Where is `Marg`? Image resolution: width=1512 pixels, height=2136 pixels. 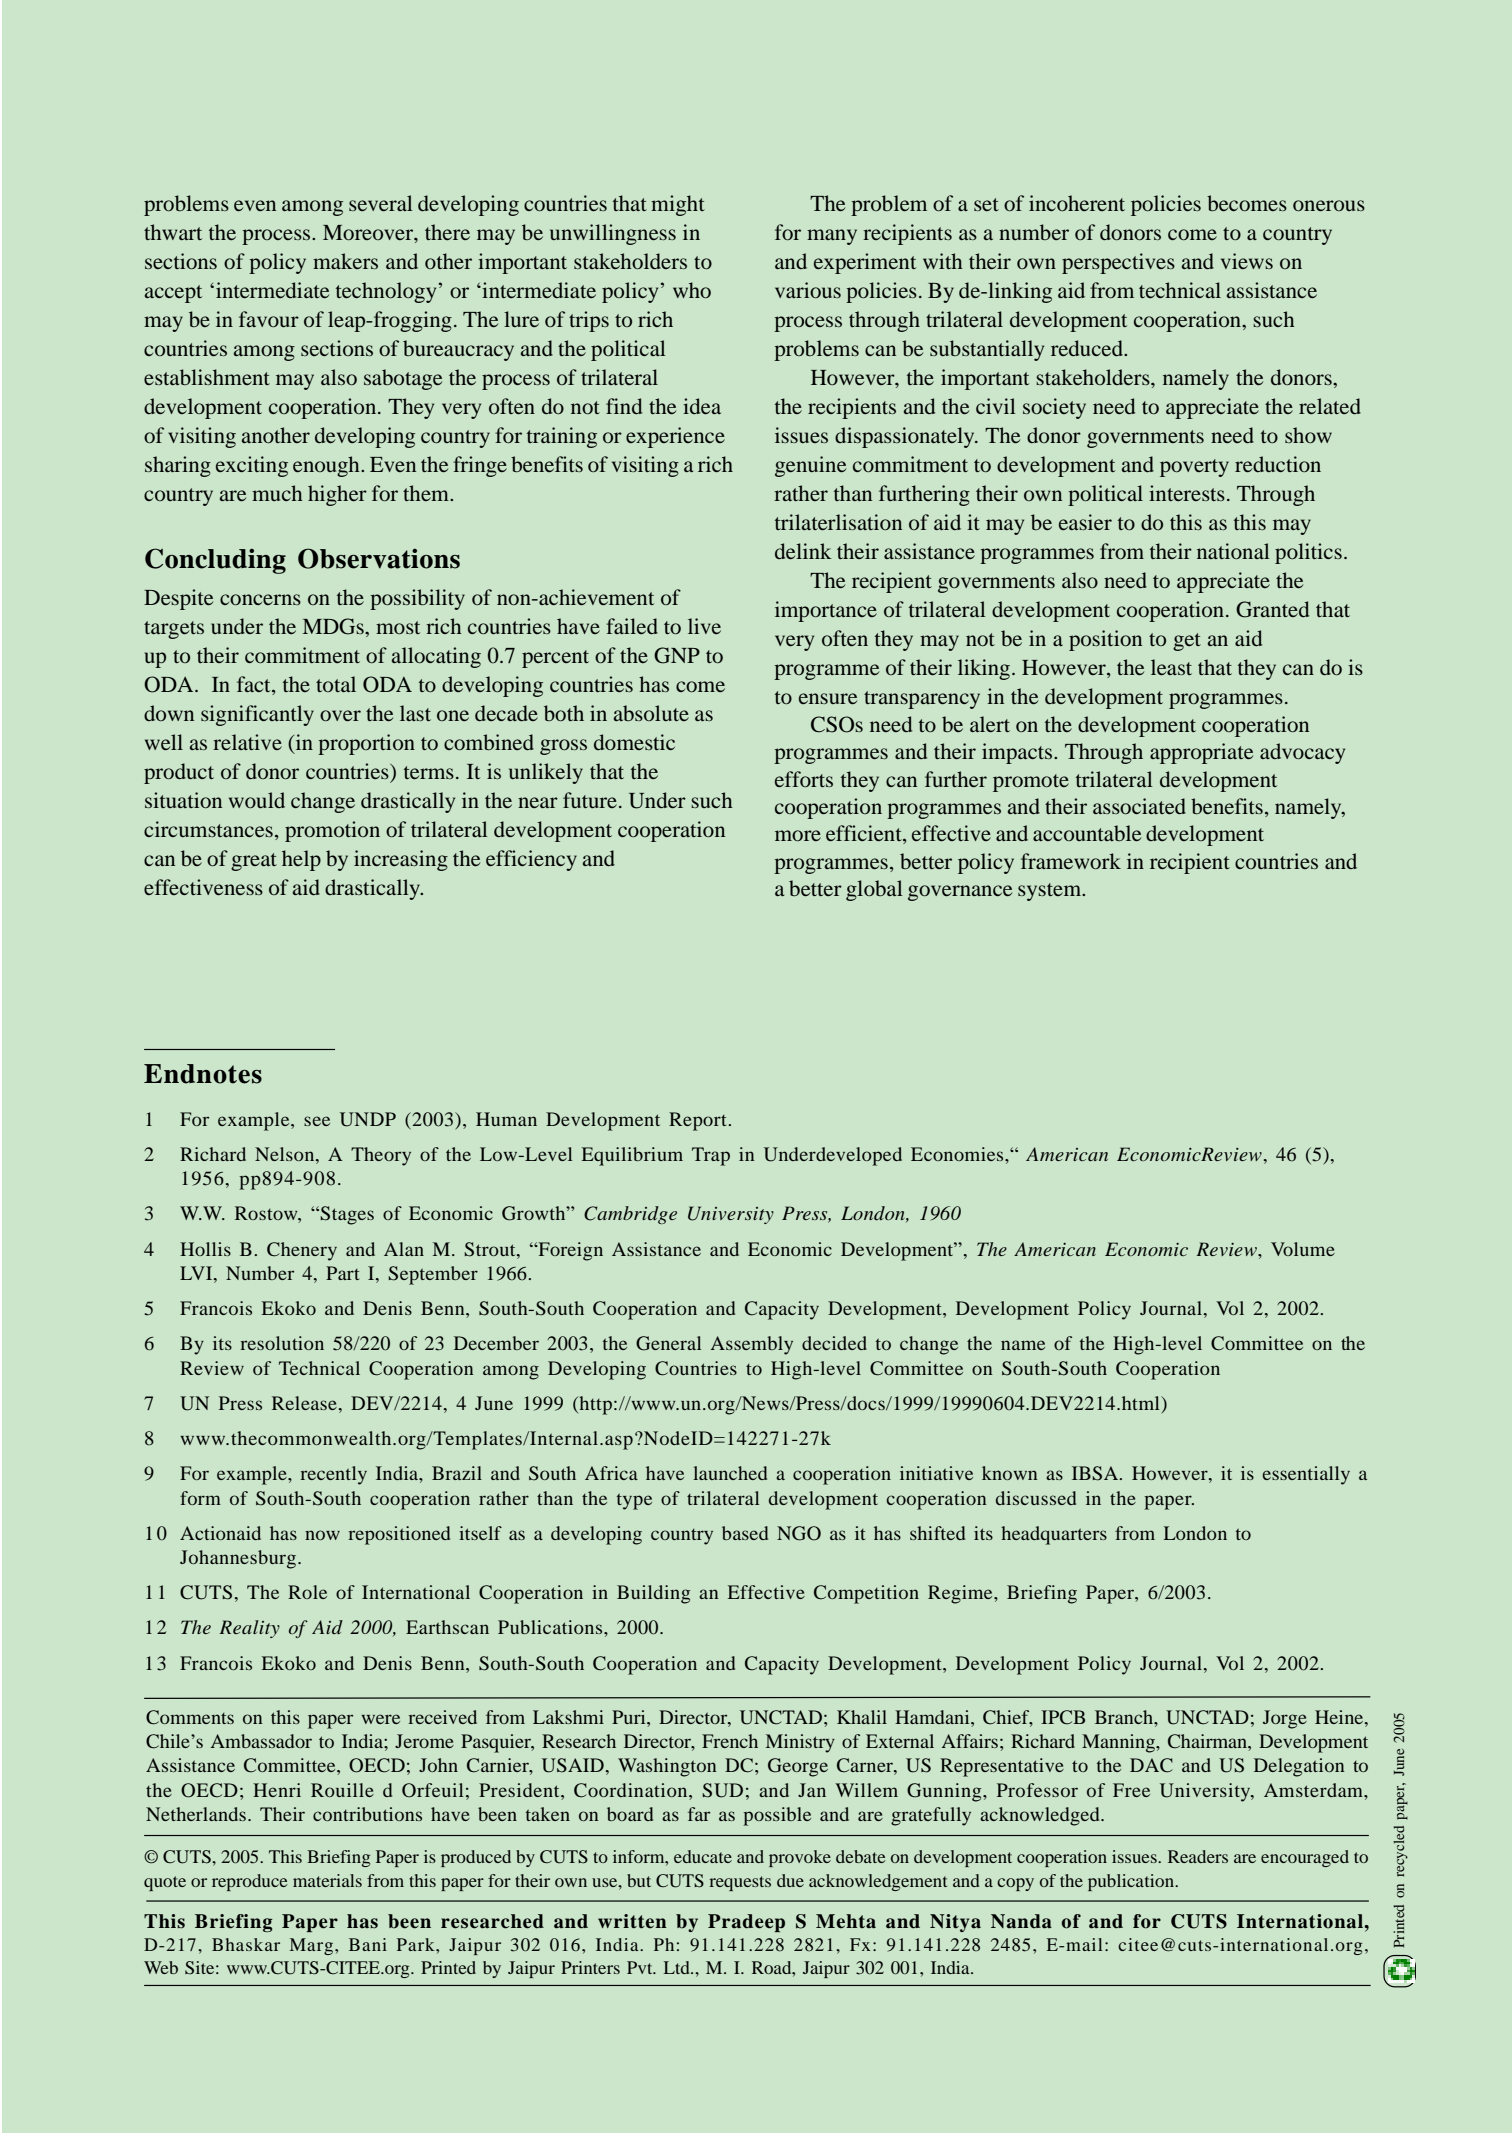 Marg is located at coordinates (311, 1946).
